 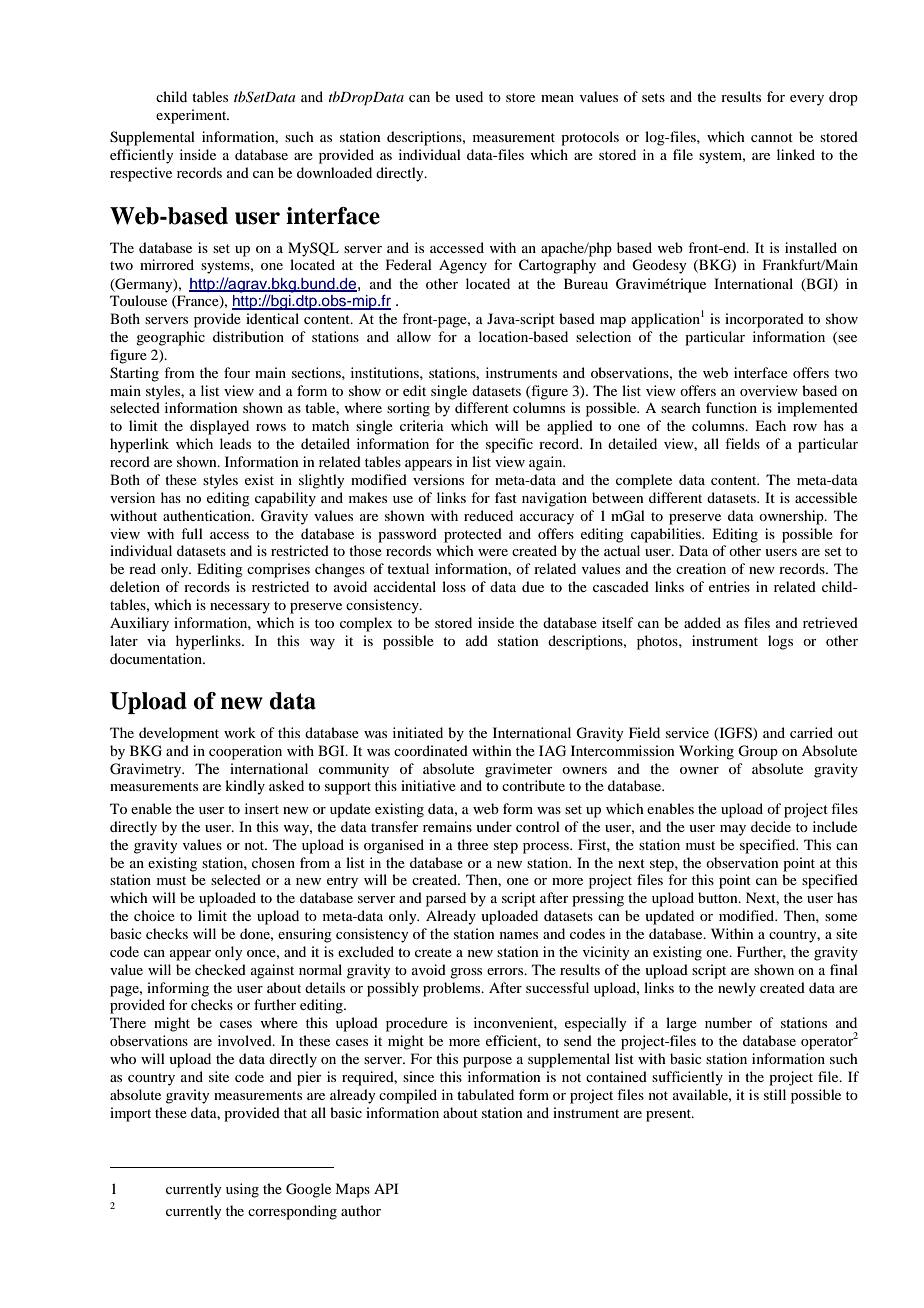 What do you see at coordinates (772, 137) in the screenshot?
I see `cannot` at bounding box center [772, 137].
